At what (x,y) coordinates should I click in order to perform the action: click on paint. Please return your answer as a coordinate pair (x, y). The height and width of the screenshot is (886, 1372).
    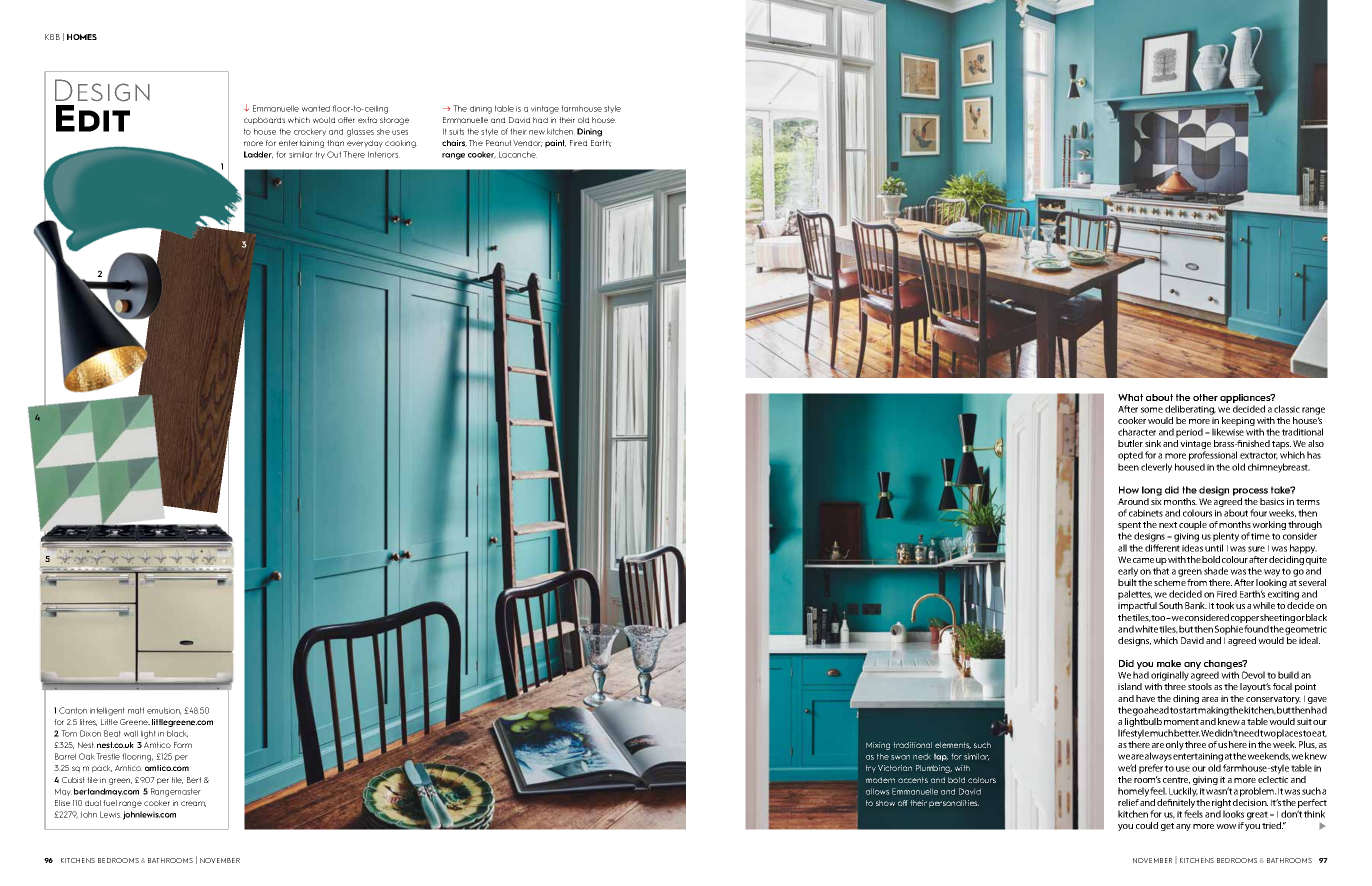
    Looking at the image, I should click on (555, 144).
